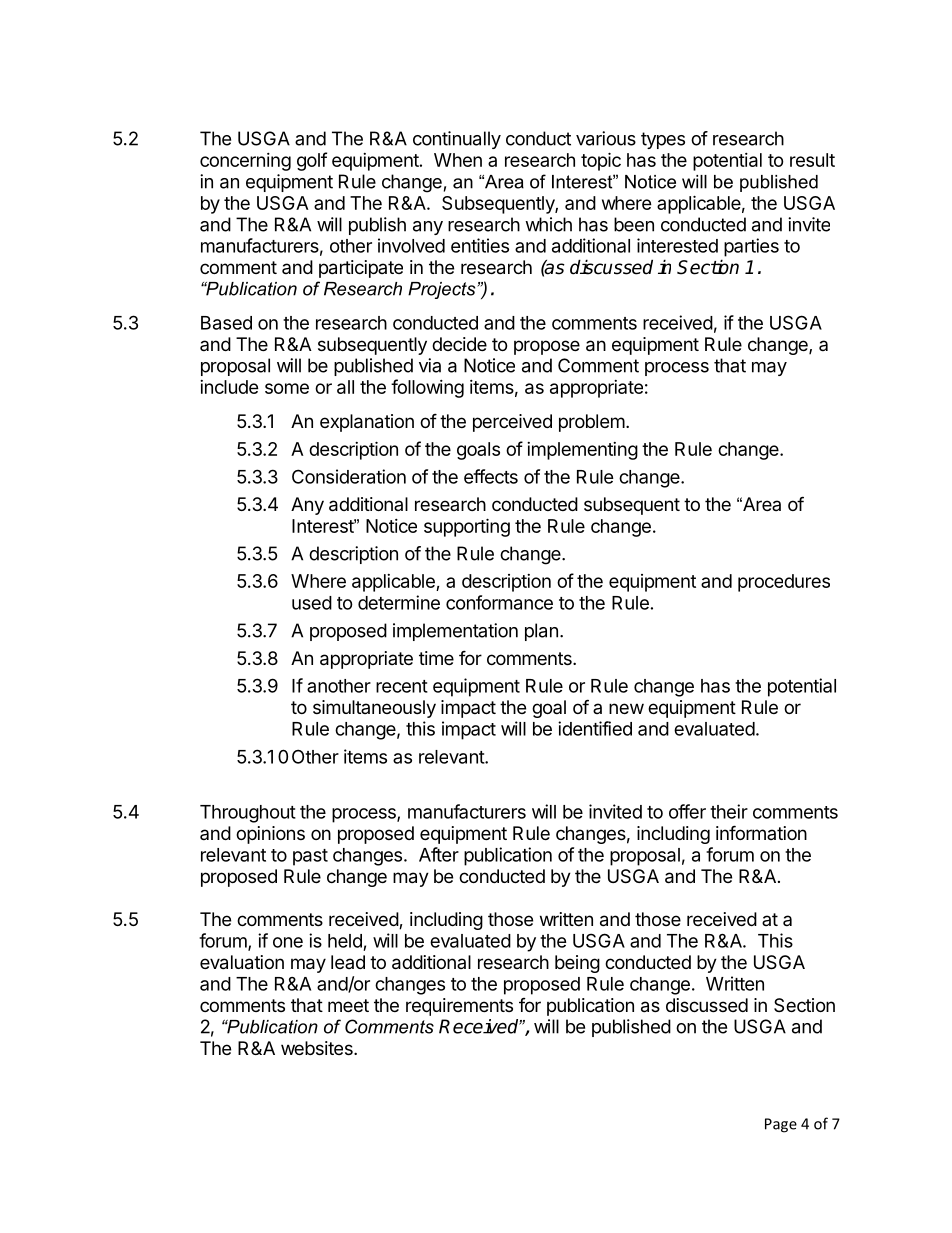 The height and width of the screenshot is (1233, 952). What do you see at coordinates (459, 1007) in the screenshot?
I see `requirements` at bounding box center [459, 1007].
